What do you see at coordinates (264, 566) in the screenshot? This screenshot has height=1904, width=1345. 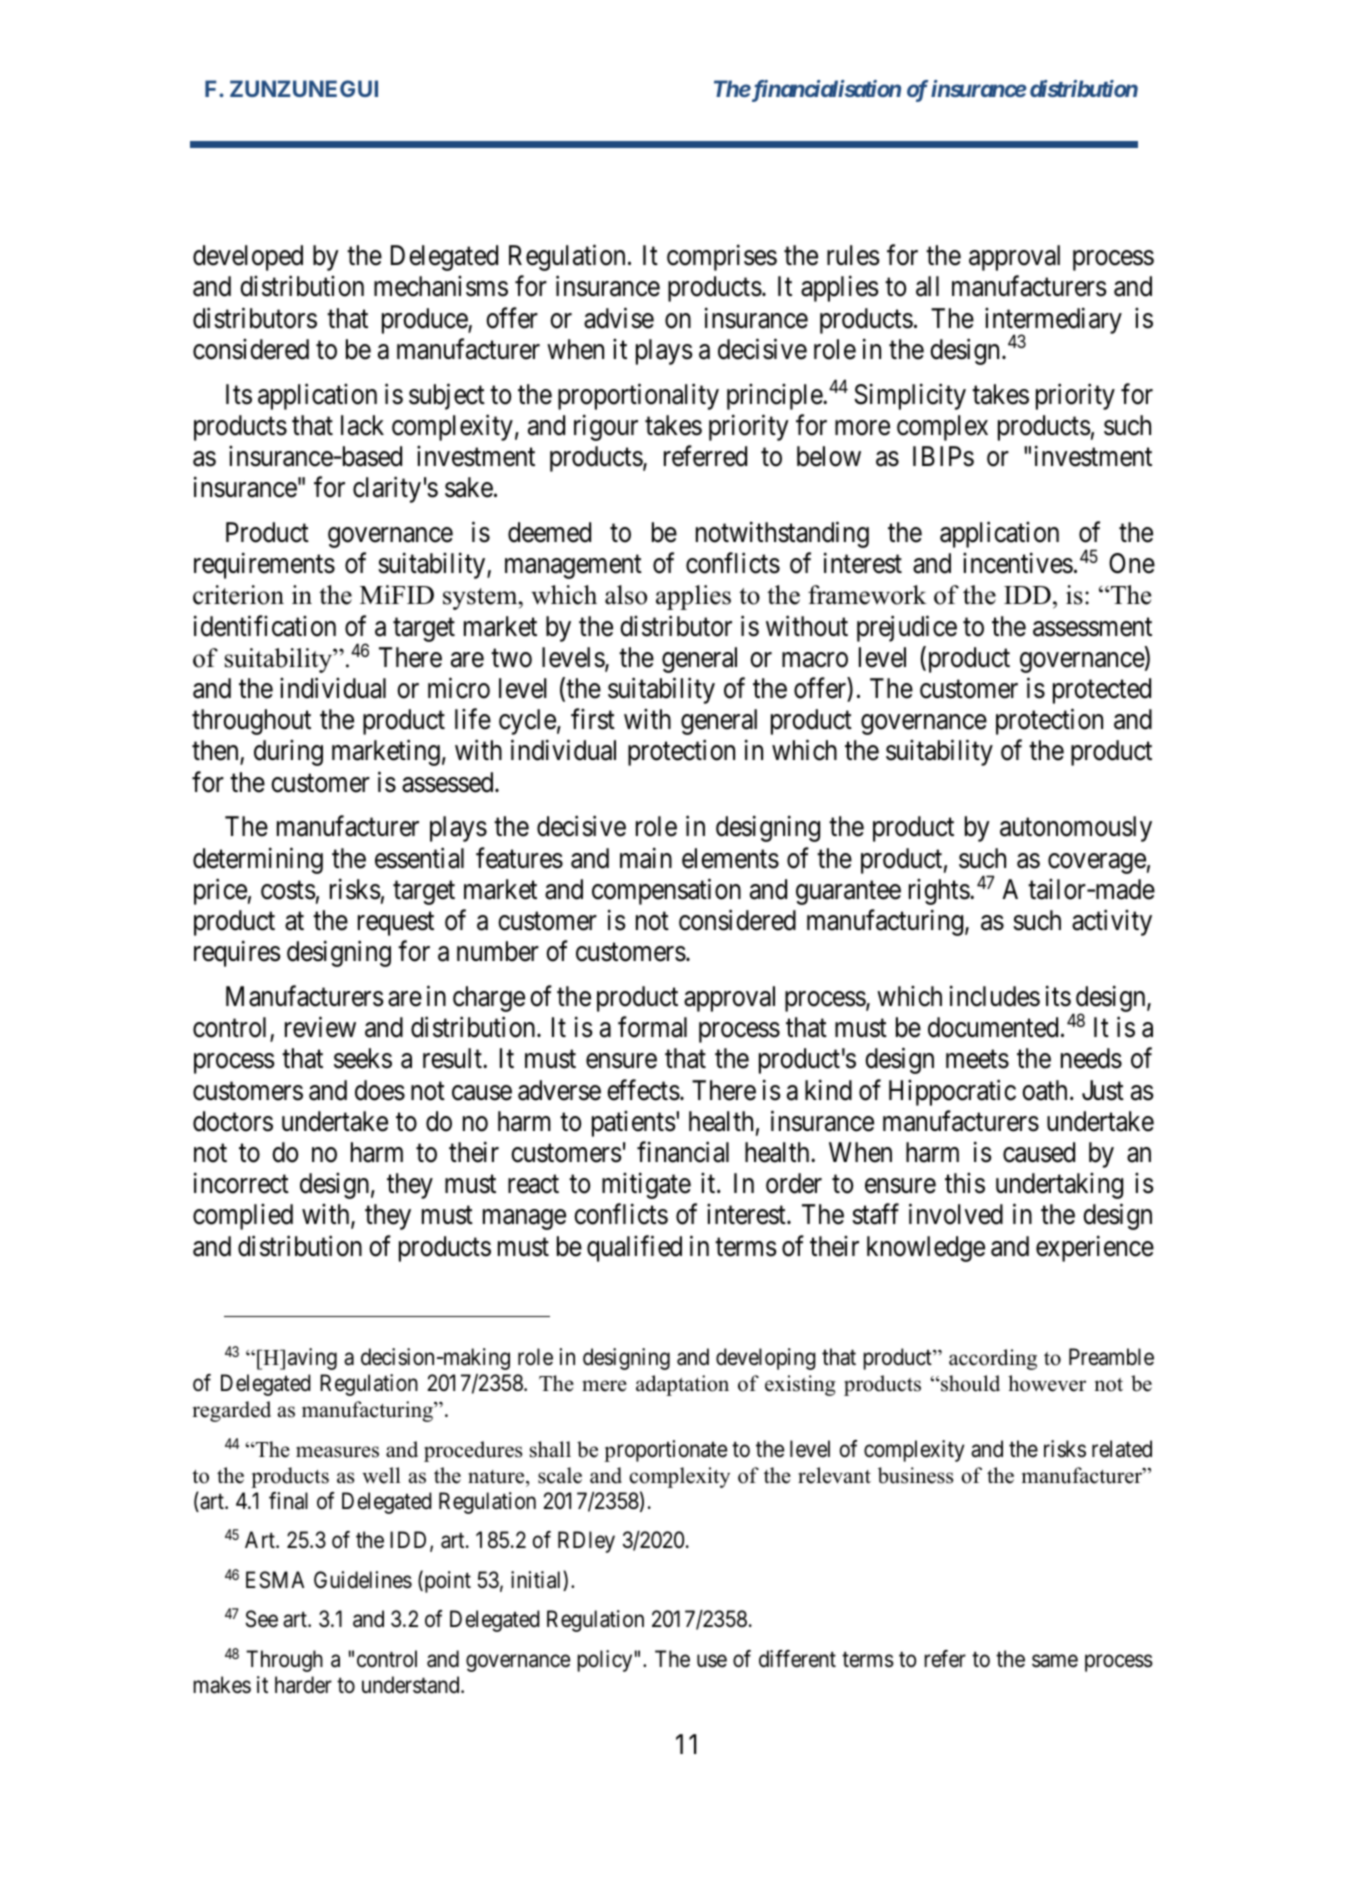 I see `requirements` at bounding box center [264, 566].
